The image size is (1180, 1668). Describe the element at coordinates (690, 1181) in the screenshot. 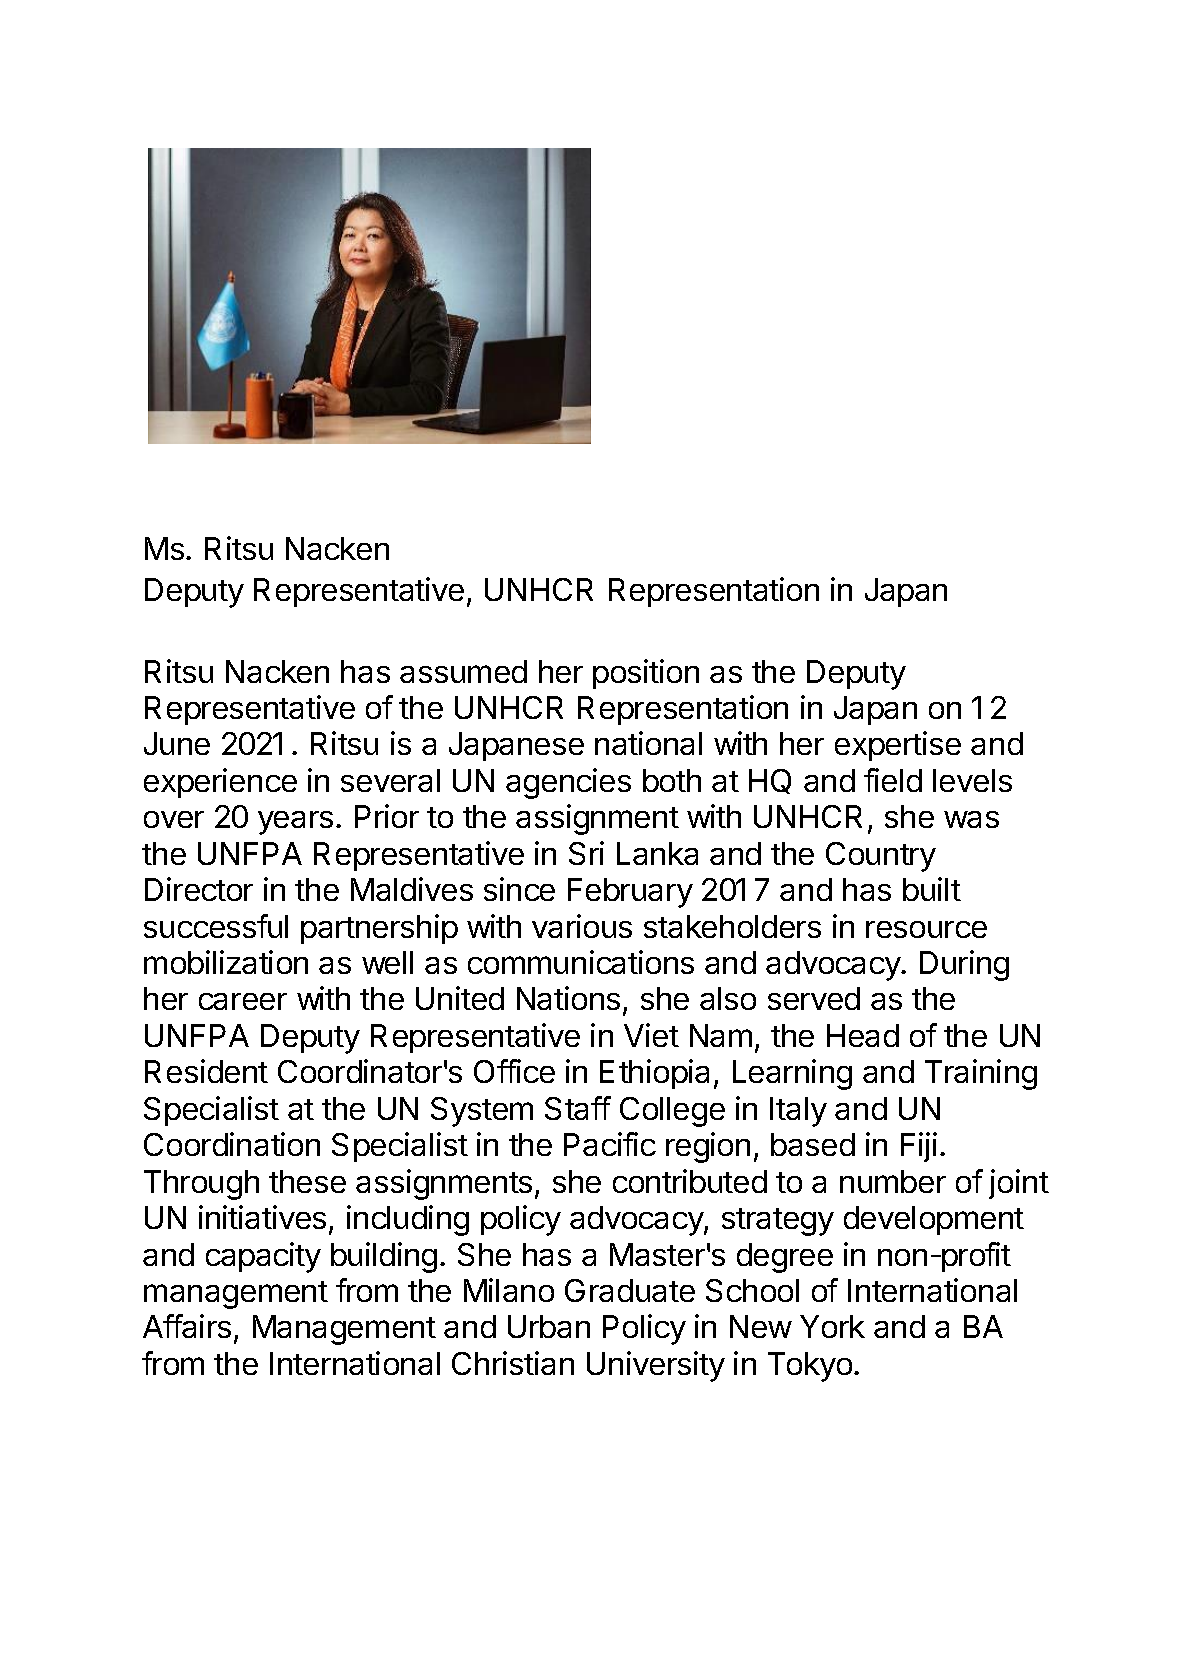

I see `contributed` at that location.
